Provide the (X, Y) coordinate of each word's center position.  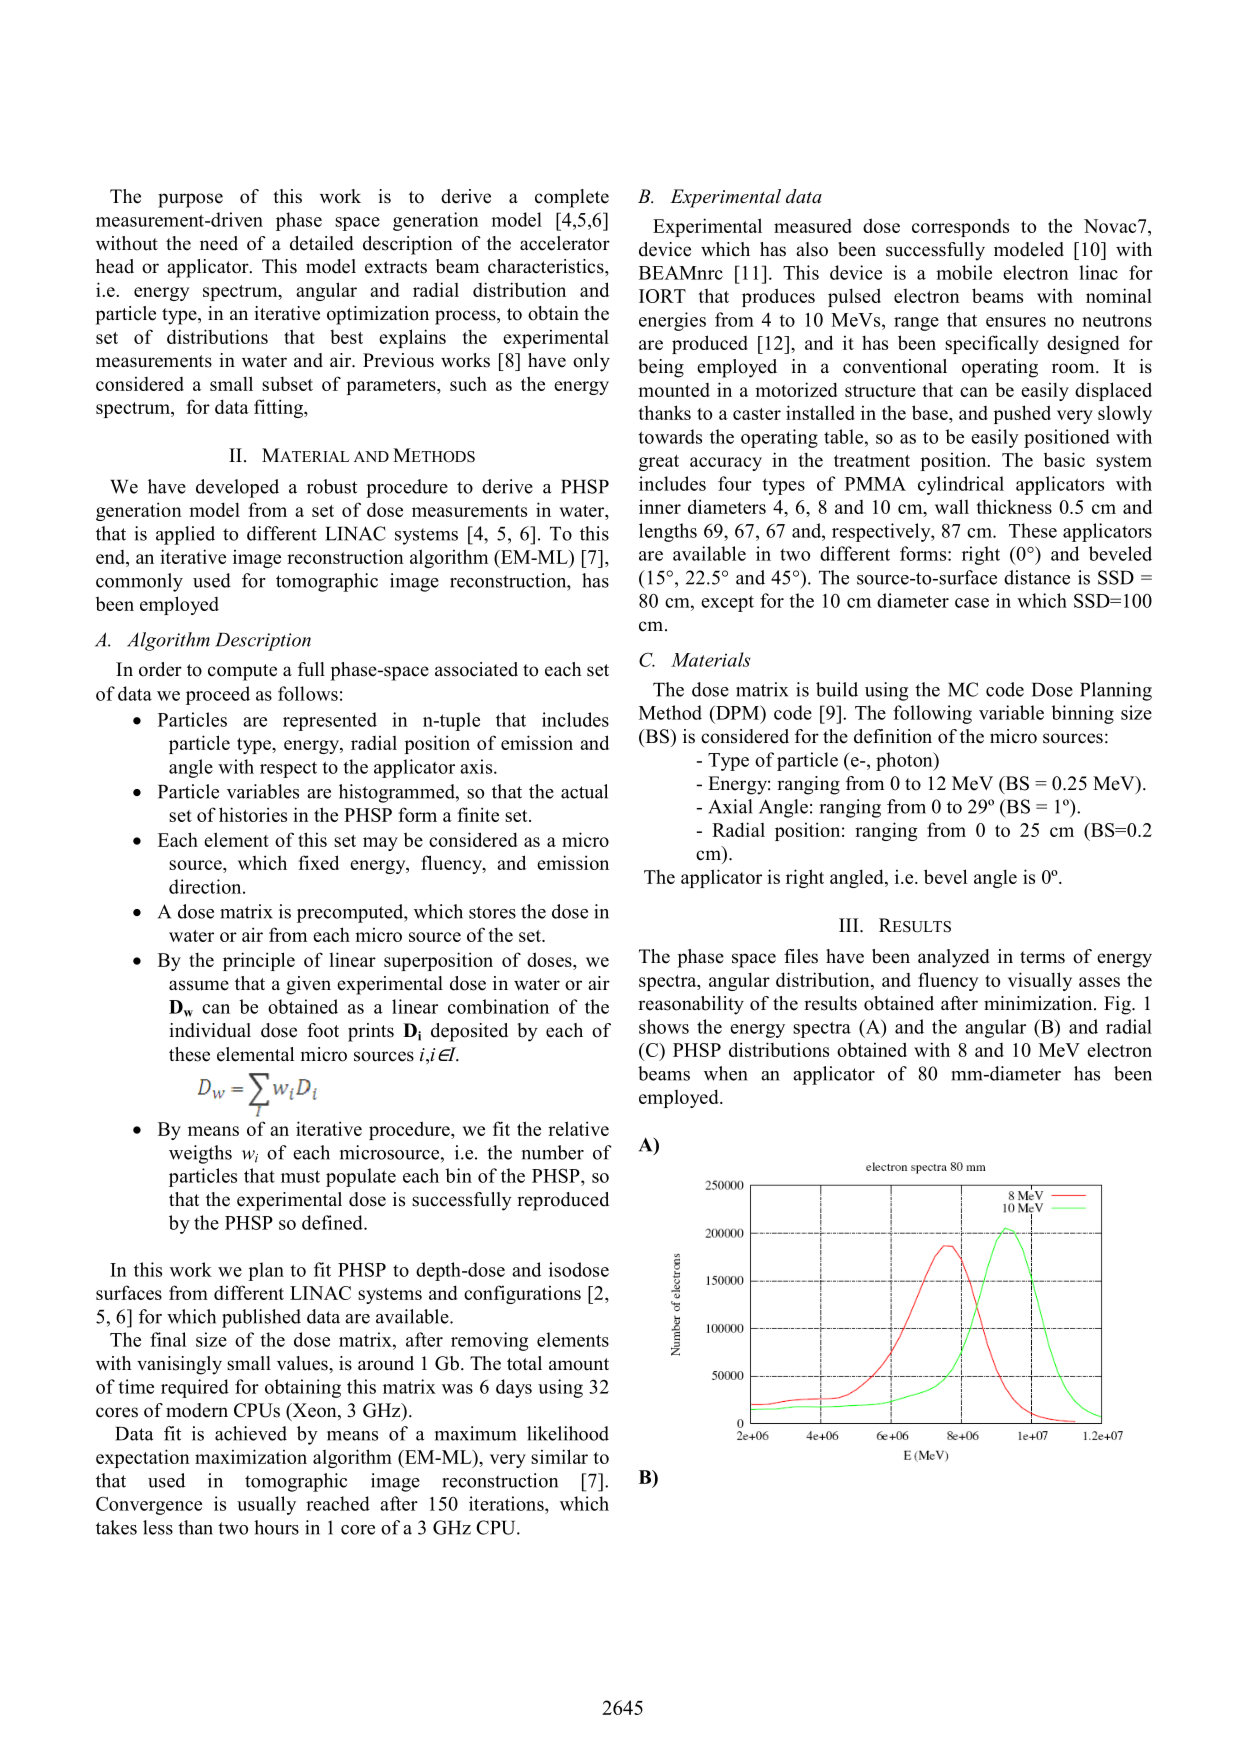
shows (664, 1026)
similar (559, 1456)
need (219, 243)
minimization (1039, 1003)
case (972, 603)
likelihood (568, 1433)
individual (210, 1030)
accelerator (565, 243)
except (727, 603)
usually (266, 1505)
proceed (218, 695)
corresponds (960, 228)
